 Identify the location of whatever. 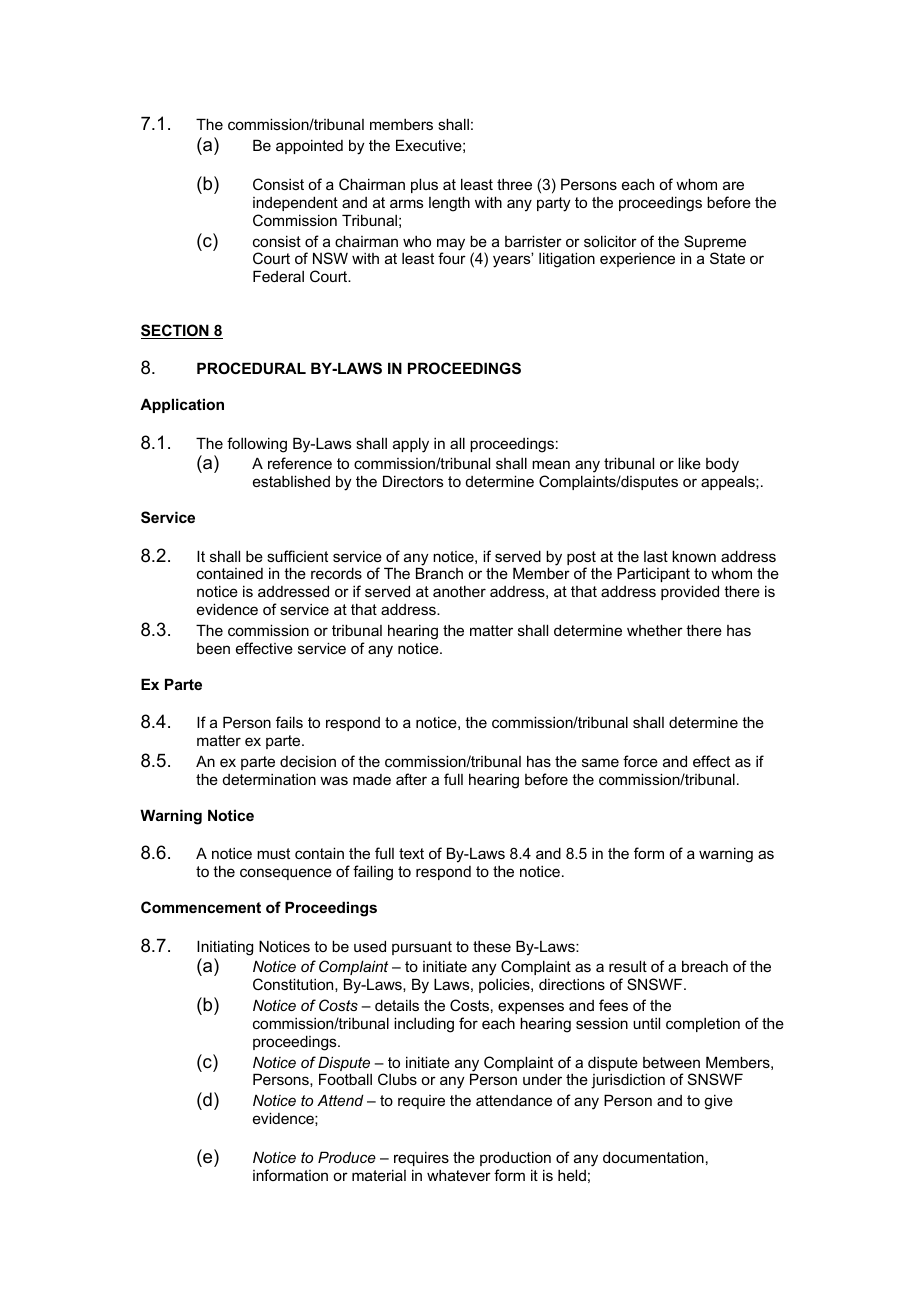
(459, 1175).
